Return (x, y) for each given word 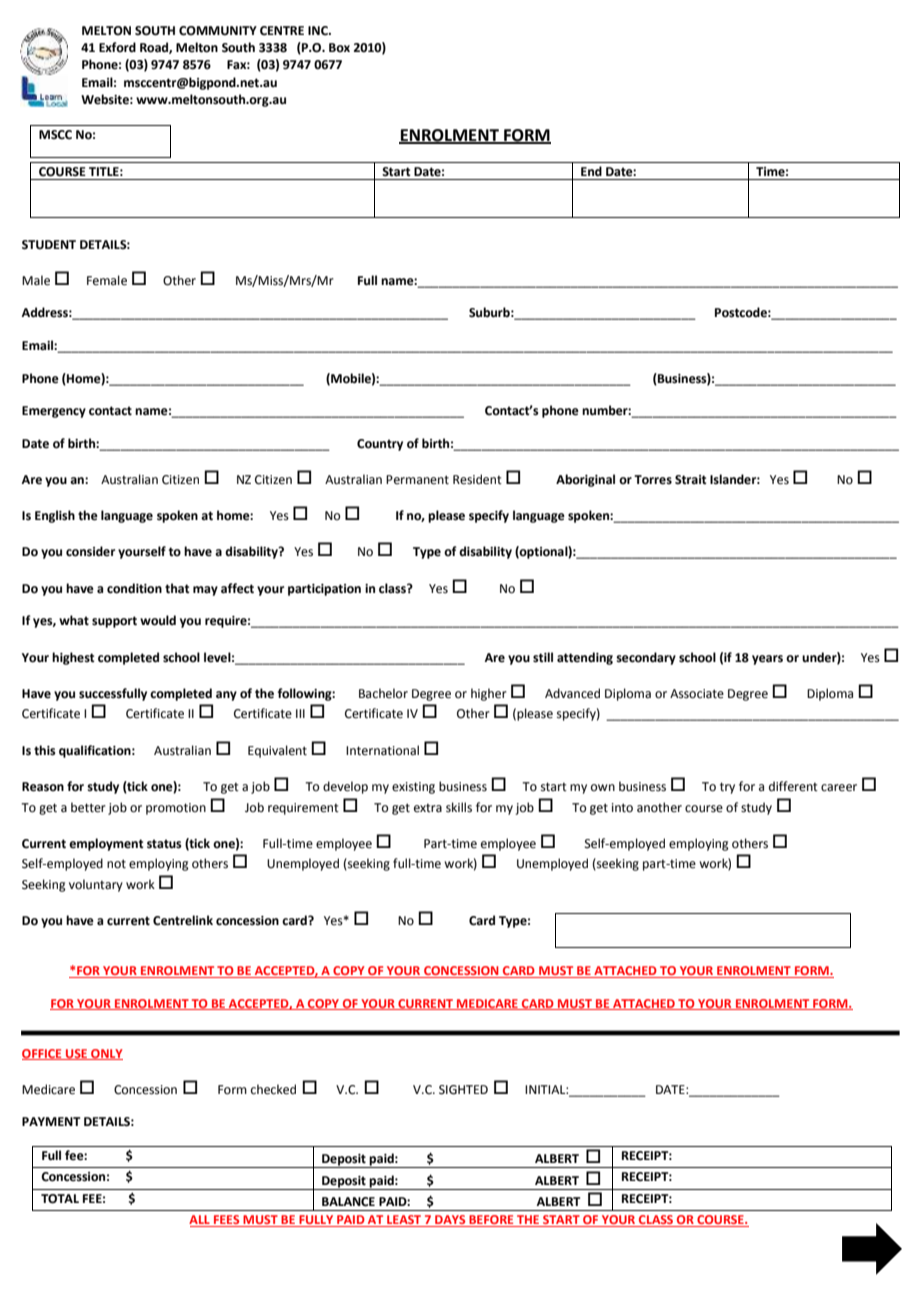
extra (428, 808)
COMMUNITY (218, 31)
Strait (691, 480)
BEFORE (491, 1221)
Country (380, 445)
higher (489, 694)
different (793, 786)
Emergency (54, 412)
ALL (200, 1221)
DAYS (450, 1221)
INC (319, 31)
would (158, 620)
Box (339, 48)
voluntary (96, 885)
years (767, 660)
